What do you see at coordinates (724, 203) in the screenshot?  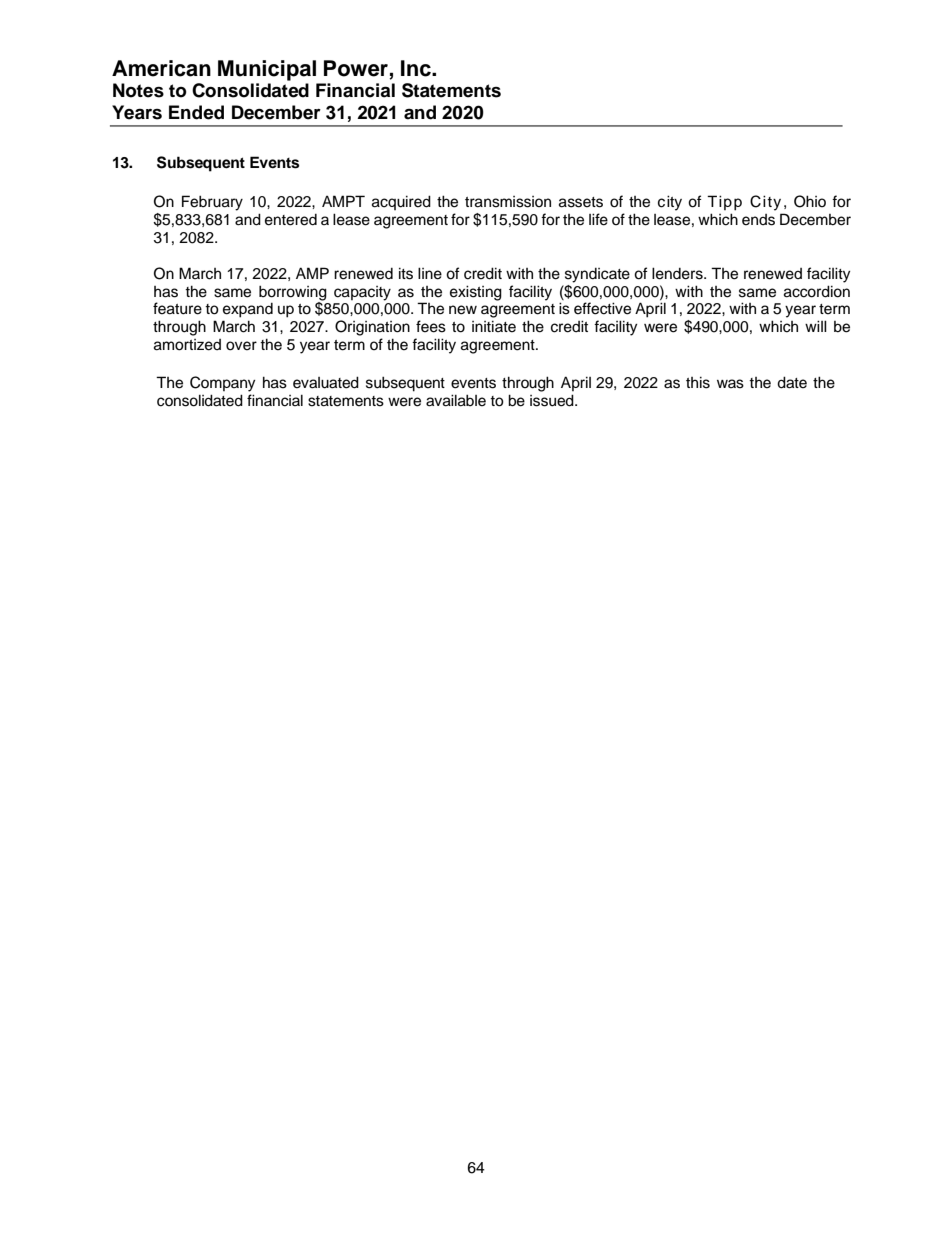 I see `Tipp` at bounding box center [724, 203].
